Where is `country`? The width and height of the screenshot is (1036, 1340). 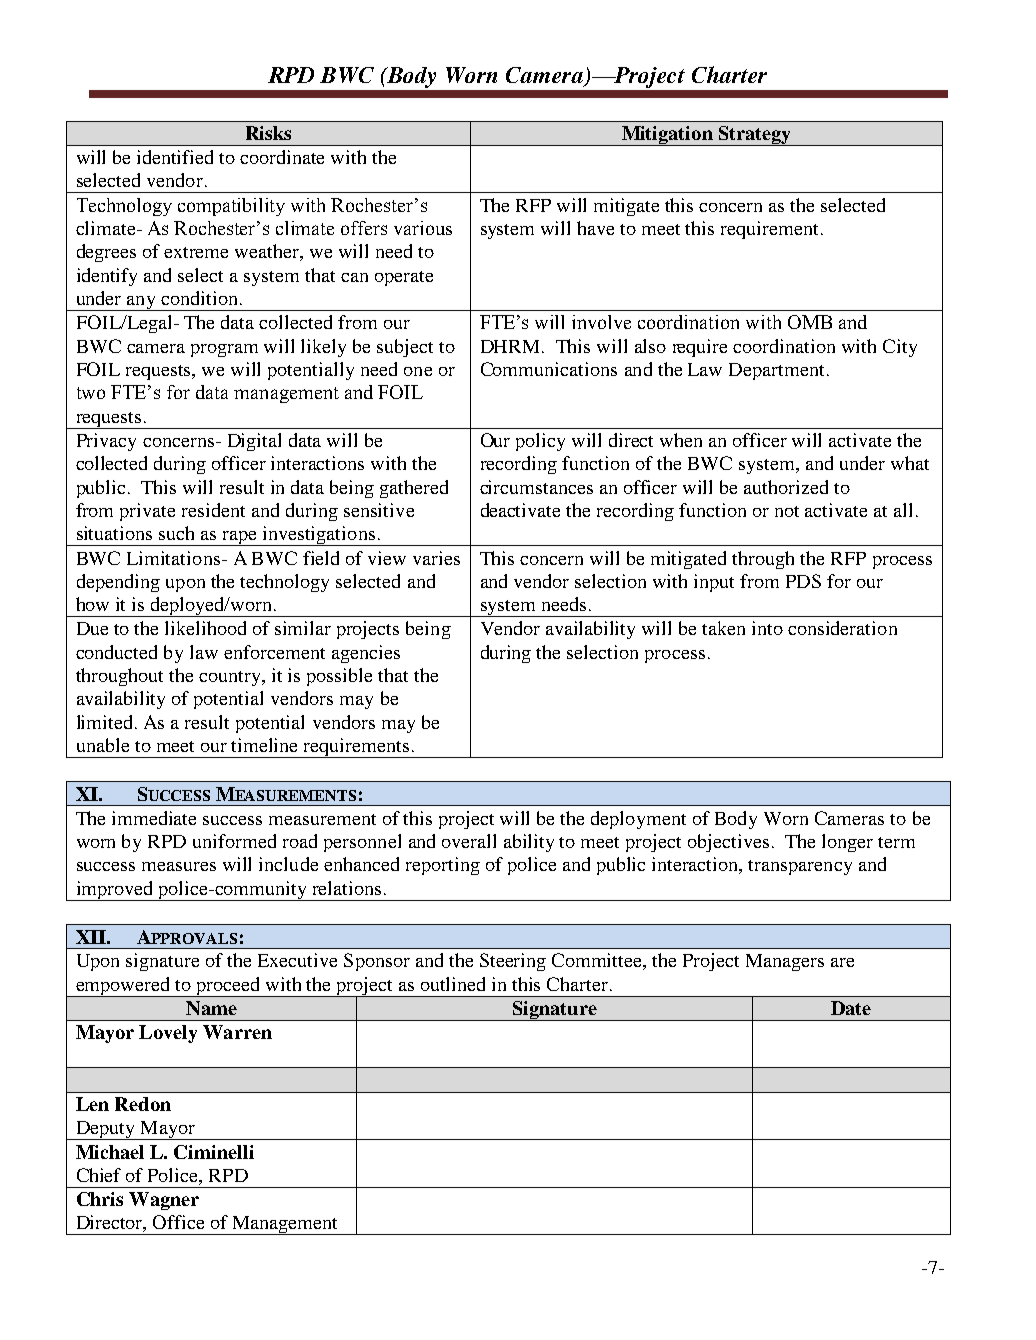
country is located at coordinates (231, 678).
